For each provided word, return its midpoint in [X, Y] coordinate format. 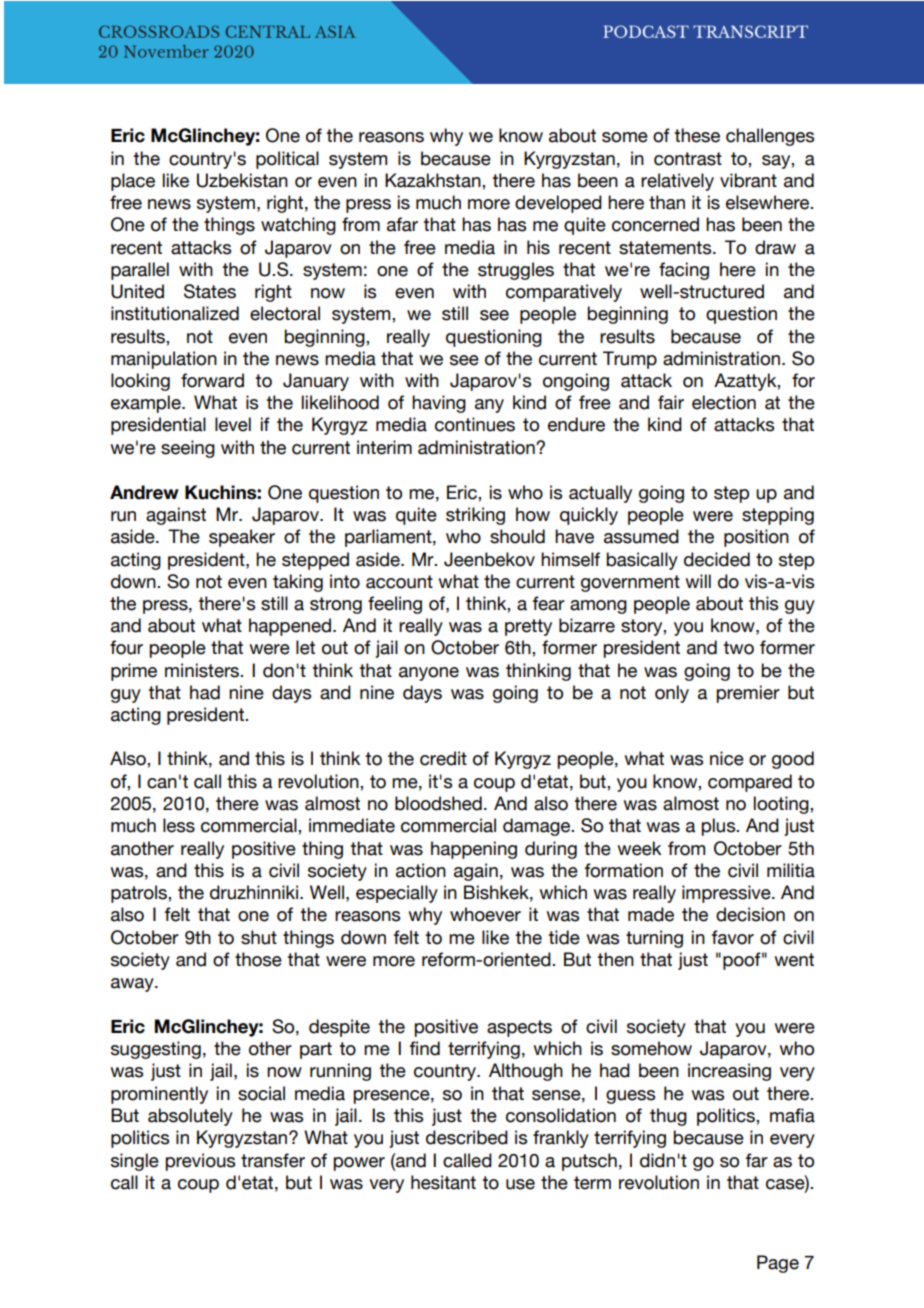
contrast [688, 159]
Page [778, 1264]
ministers [203, 670]
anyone [429, 674]
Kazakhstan [434, 180]
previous [200, 1162]
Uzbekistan [242, 180]
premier [748, 694]
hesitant [443, 1182]
